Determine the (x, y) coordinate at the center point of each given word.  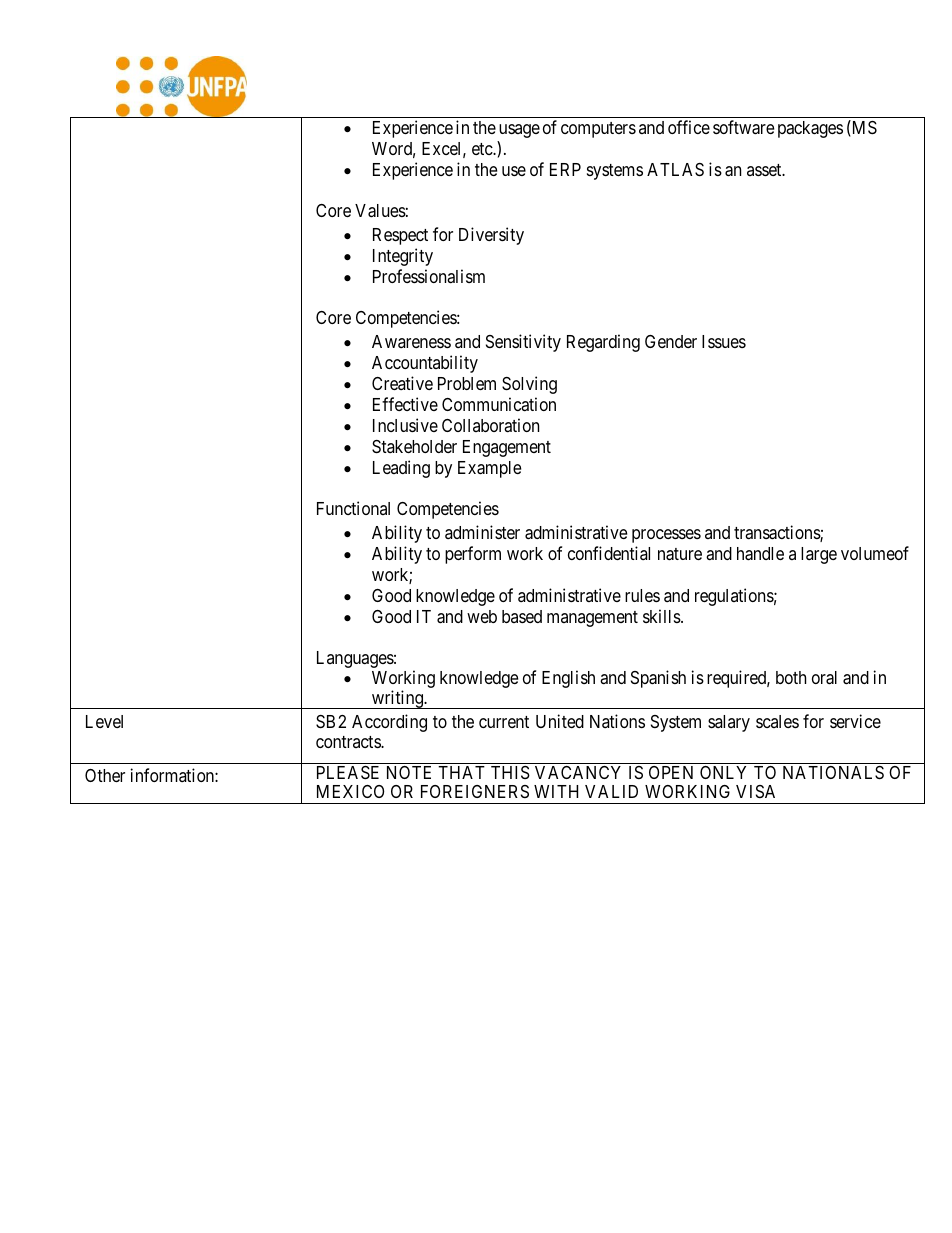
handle (760, 554)
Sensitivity (523, 343)
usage (519, 131)
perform (473, 555)
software (743, 127)
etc (483, 149)
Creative (402, 383)
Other (105, 775)
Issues (724, 341)
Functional (353, 508)
